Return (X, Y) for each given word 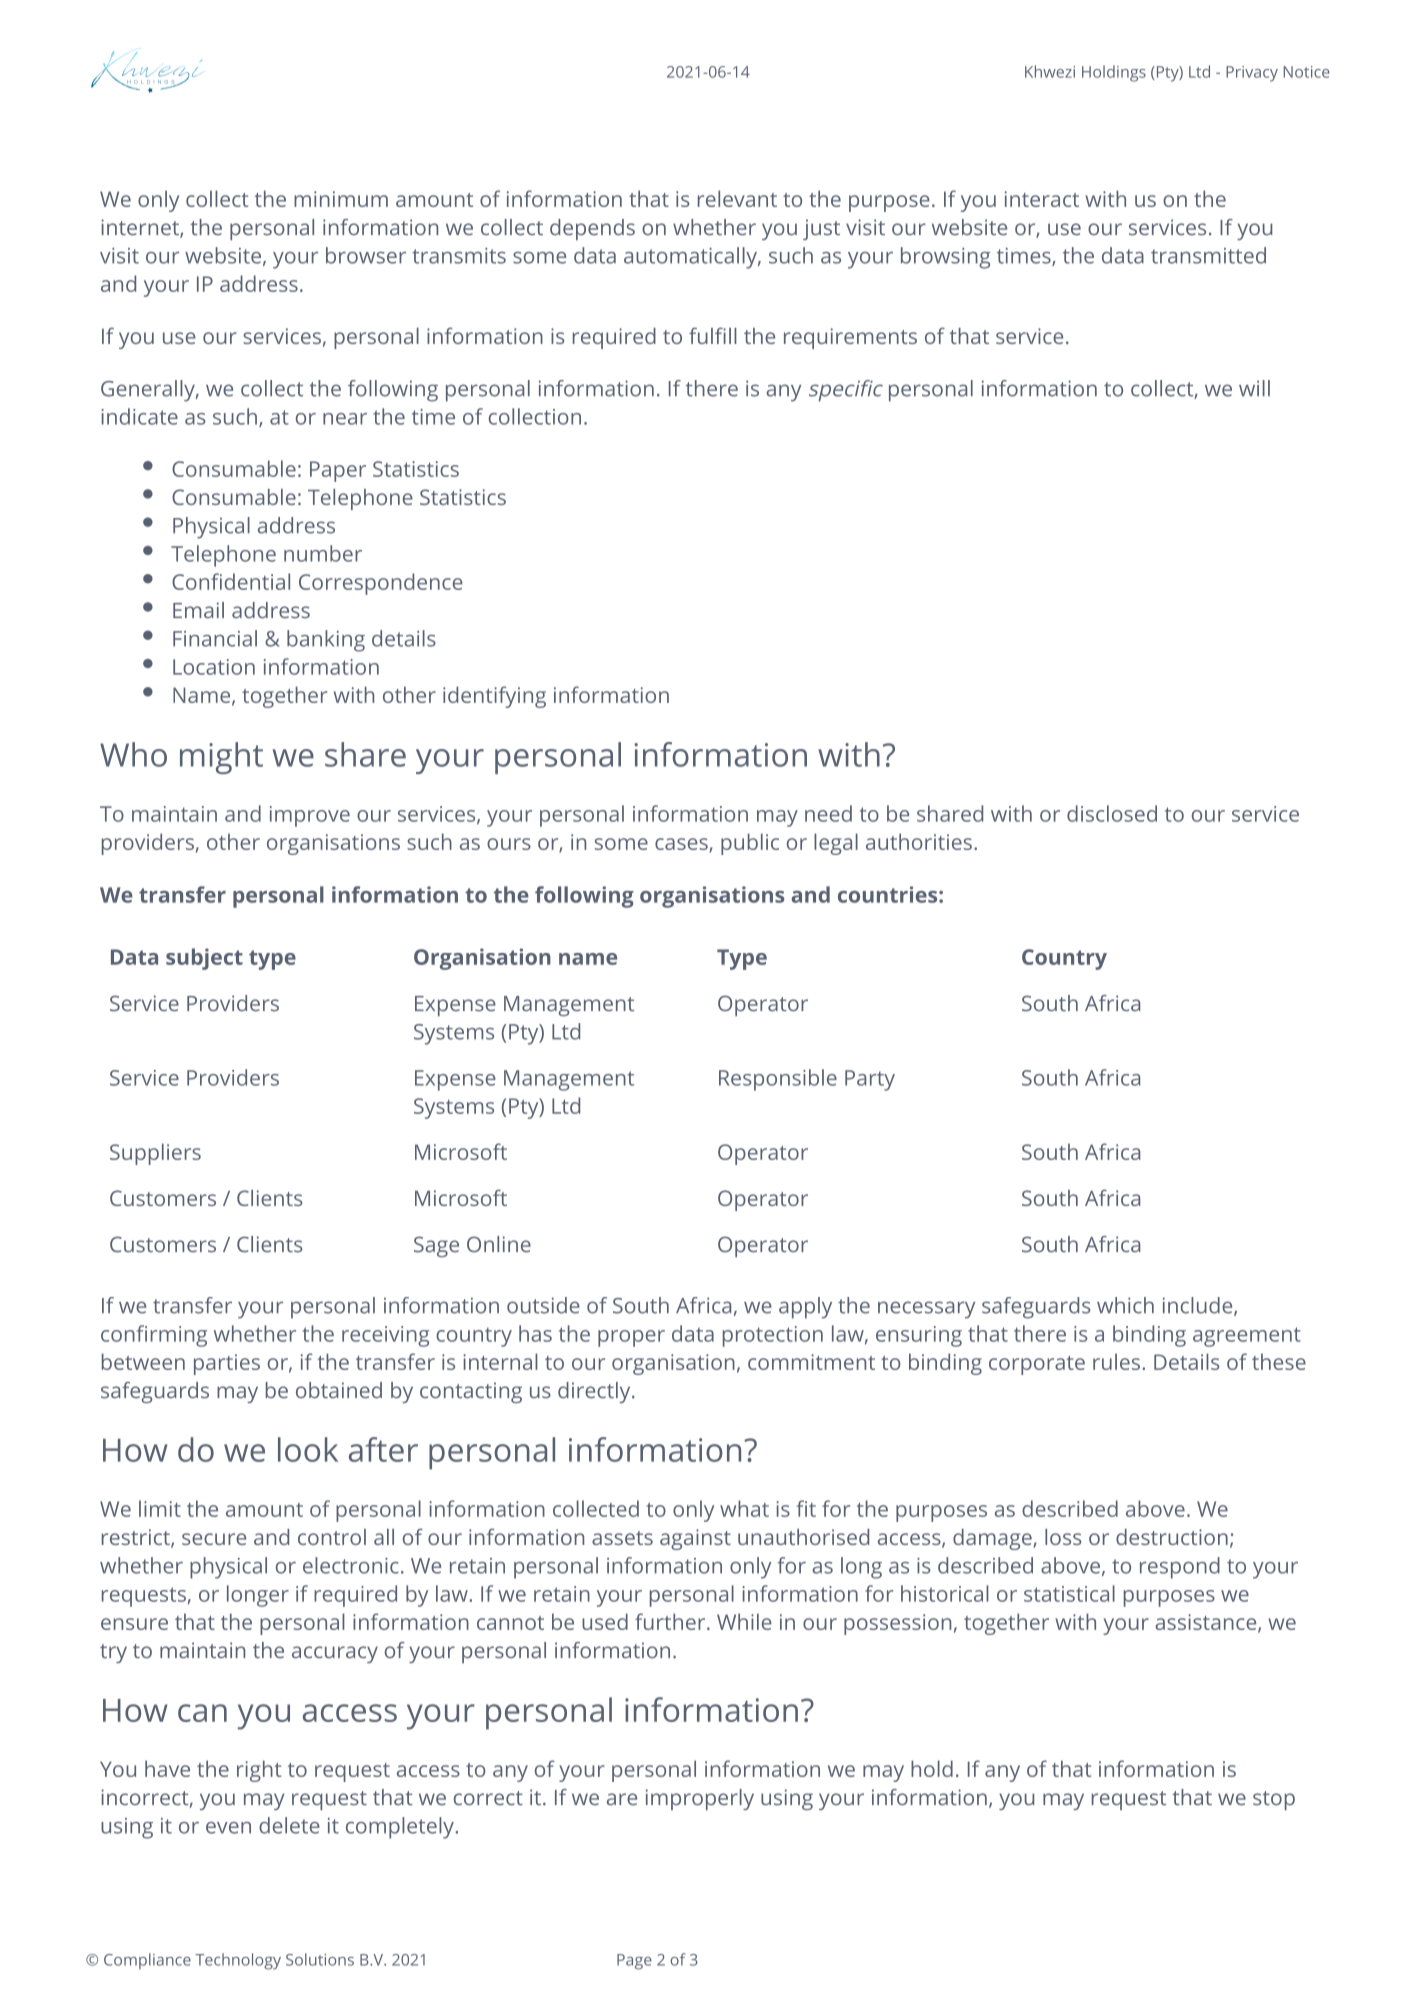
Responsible (778, 1080)
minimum (341, 199)
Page (634, 1962)
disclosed (1112, 813)
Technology (238, 1961)
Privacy (1252, 74)
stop (1274, 1800)
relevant (737, 198)
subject (204, 959)
